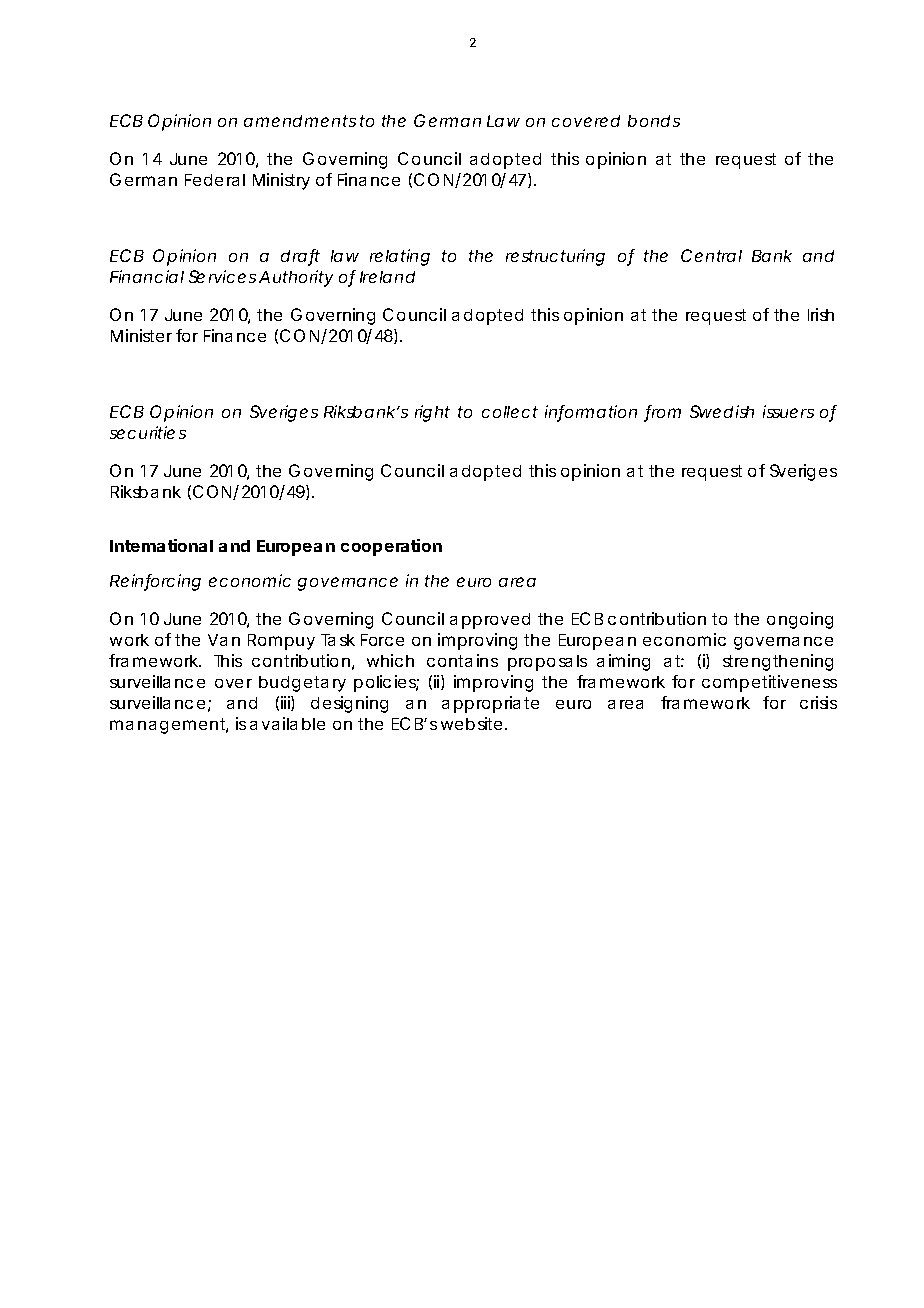 The image size is (924, 1308). I want to click on collect, so click(510, 412).
